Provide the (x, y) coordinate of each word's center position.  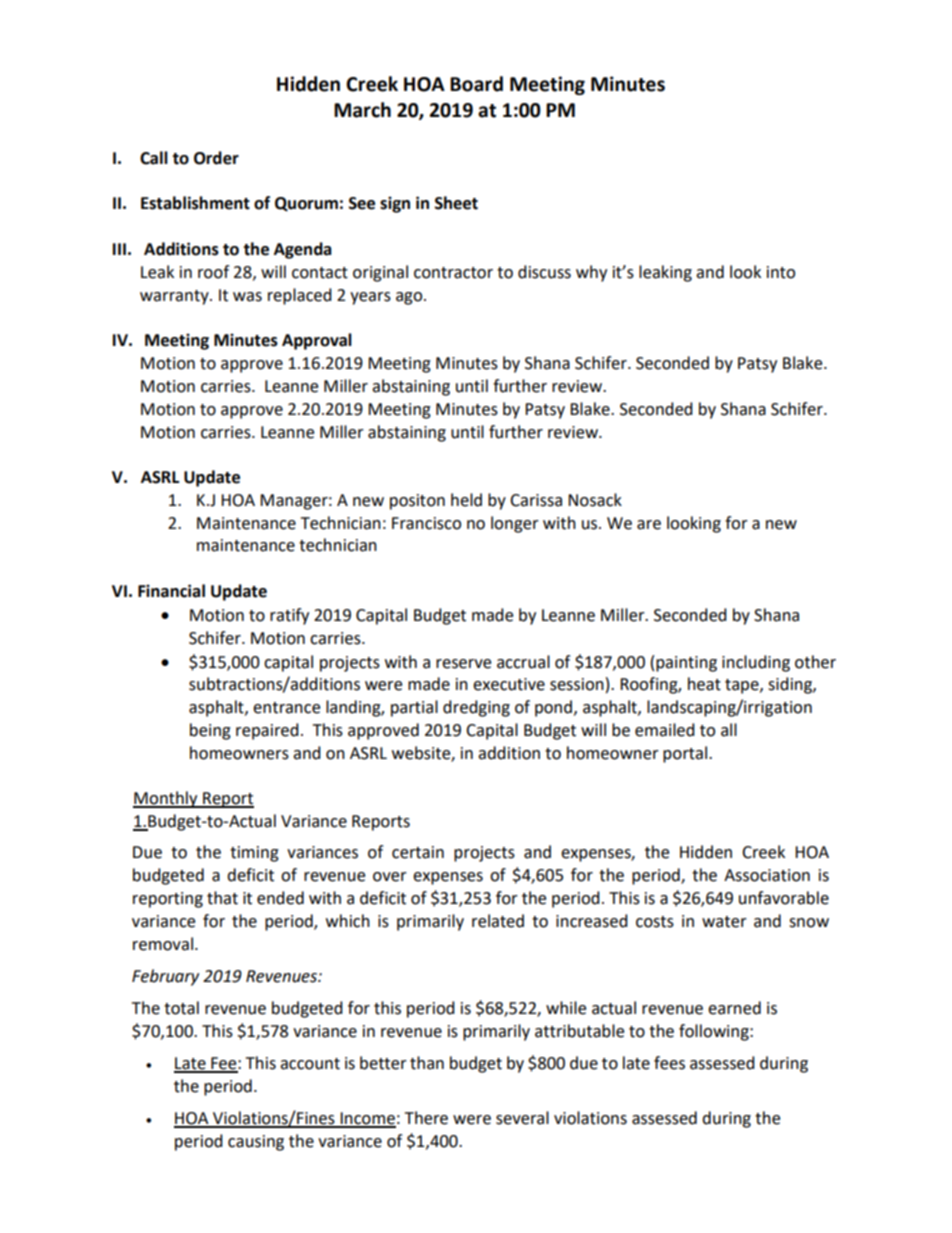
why (591, 273)
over (390, 877)
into (781, 272)
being (210, 731)
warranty (175, 297)
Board (476, 84)
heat (704, 684)
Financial (171, 591)
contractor (453, 273)
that (222, 898)
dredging (476, 708)
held (466, 500)
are (649, 525)
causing (256, 1143)
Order (216, 158)
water (724, 922)
